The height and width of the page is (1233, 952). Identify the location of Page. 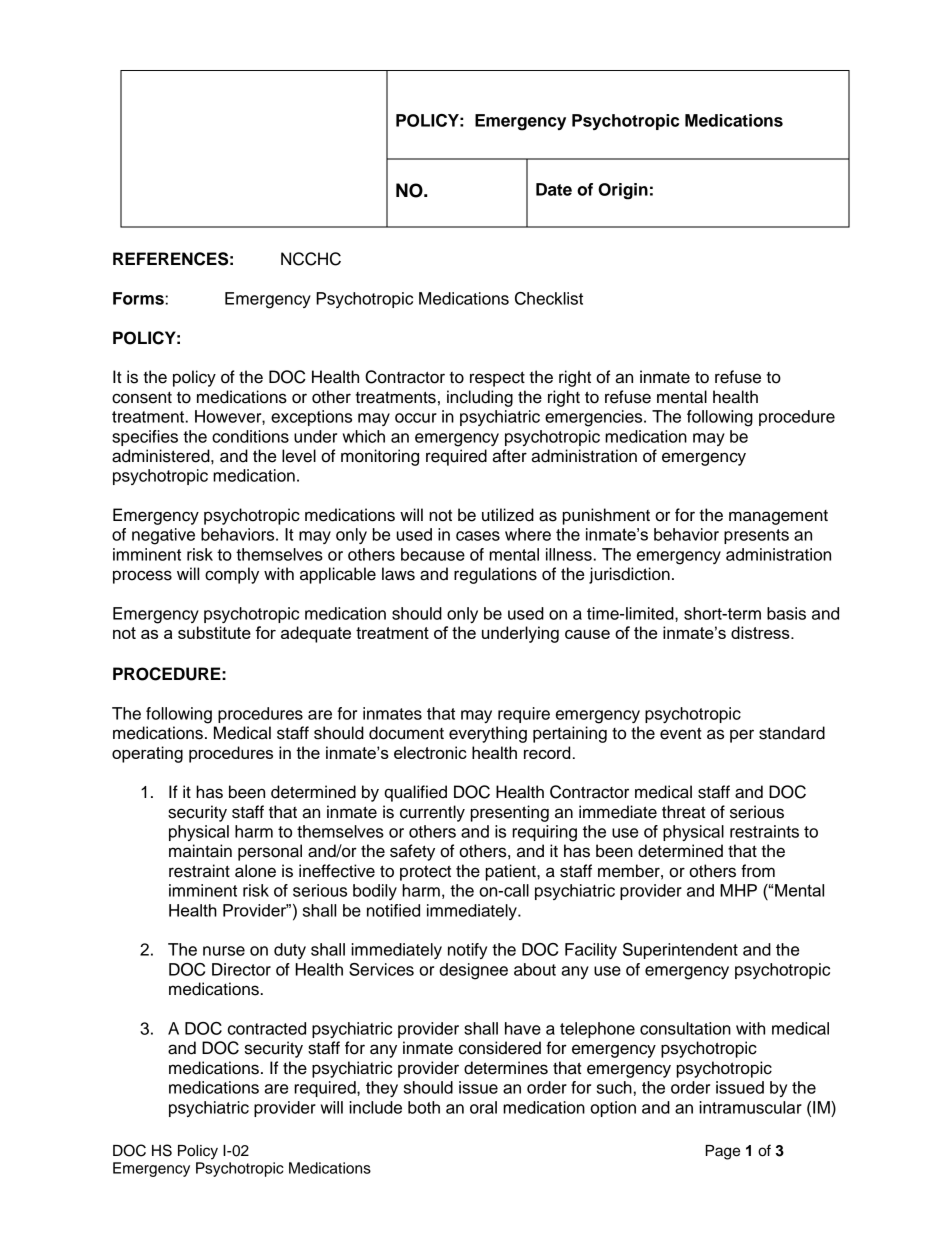
(722, 1152).
